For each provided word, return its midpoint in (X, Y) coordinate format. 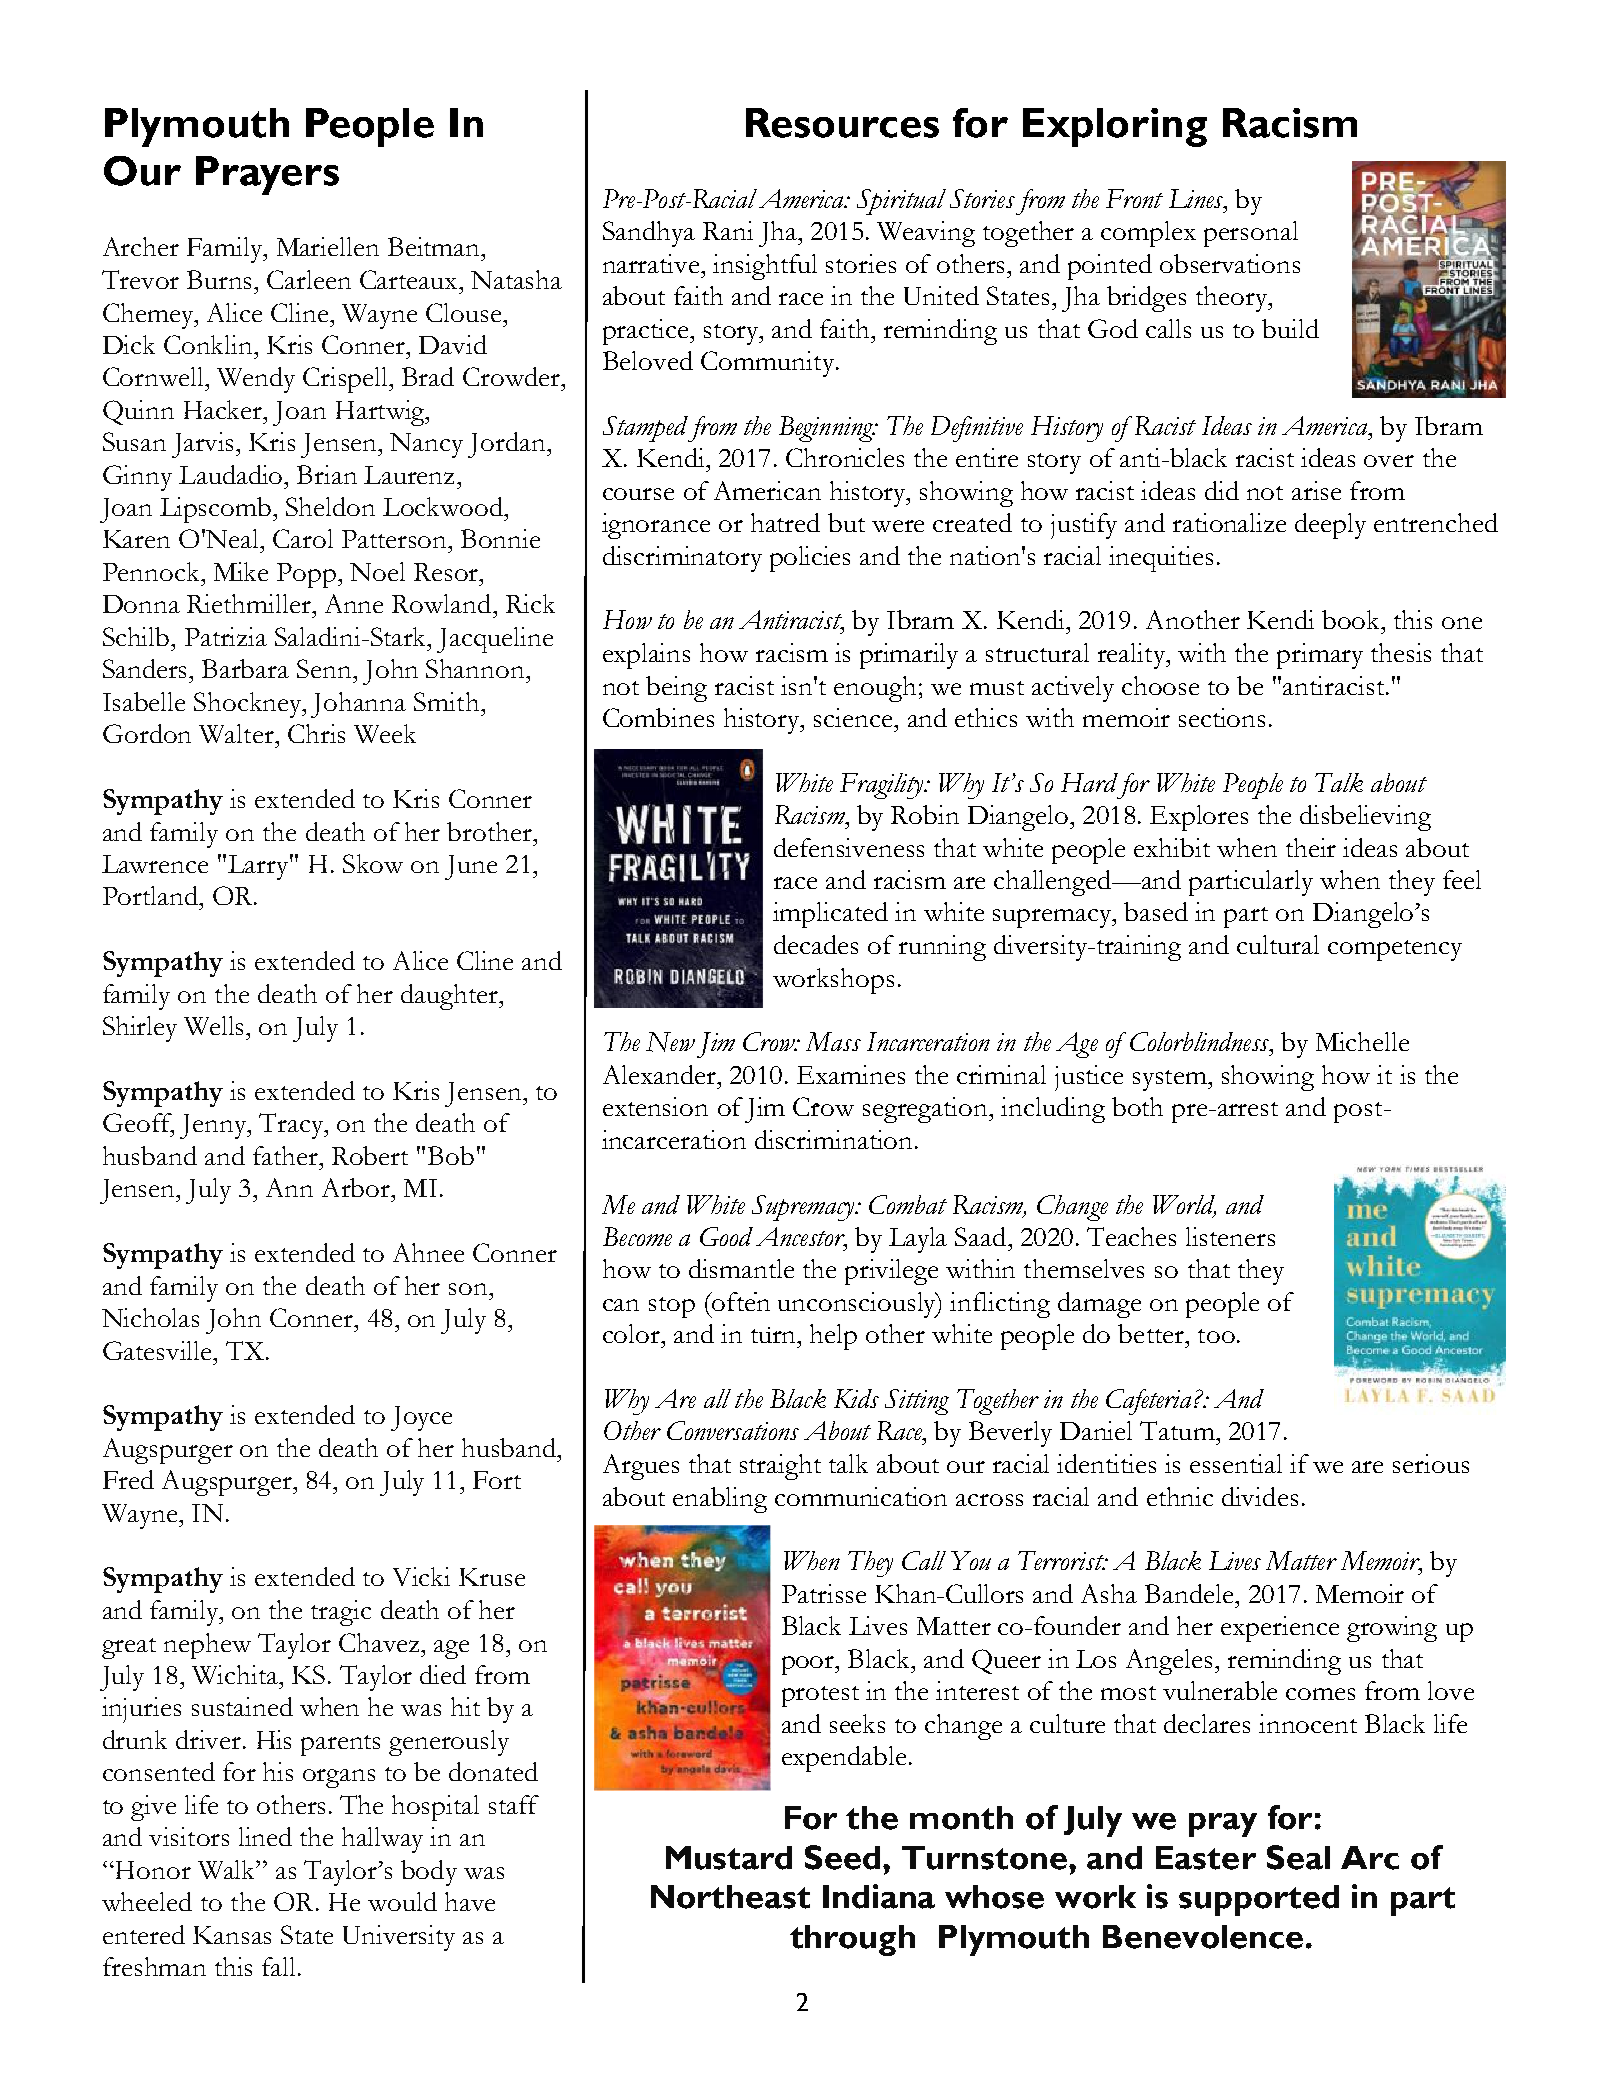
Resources (842, 123)
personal (1251, 234)
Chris (316, 733)
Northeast (730, 1897)
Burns (219, 279)
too (1216, 1336)
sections (1222, 717)
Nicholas (150, 1317)
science (854, 717)
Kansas (232, 1935)
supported (1259, 1900)
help (833, 1337)
